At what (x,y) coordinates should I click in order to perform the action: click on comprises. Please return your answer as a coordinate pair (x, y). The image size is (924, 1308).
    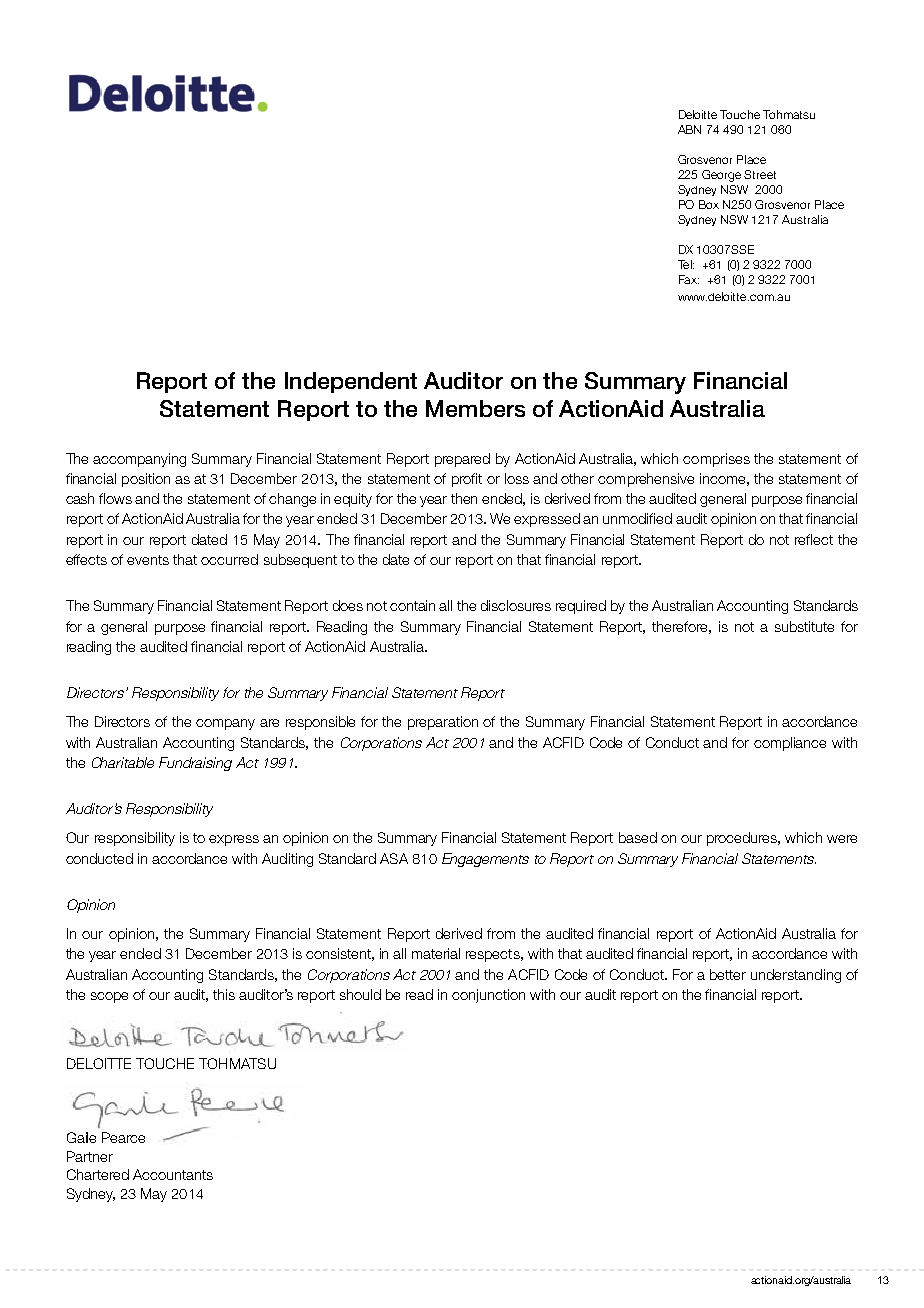
    Looking at the image, I should click on (716, 460).
